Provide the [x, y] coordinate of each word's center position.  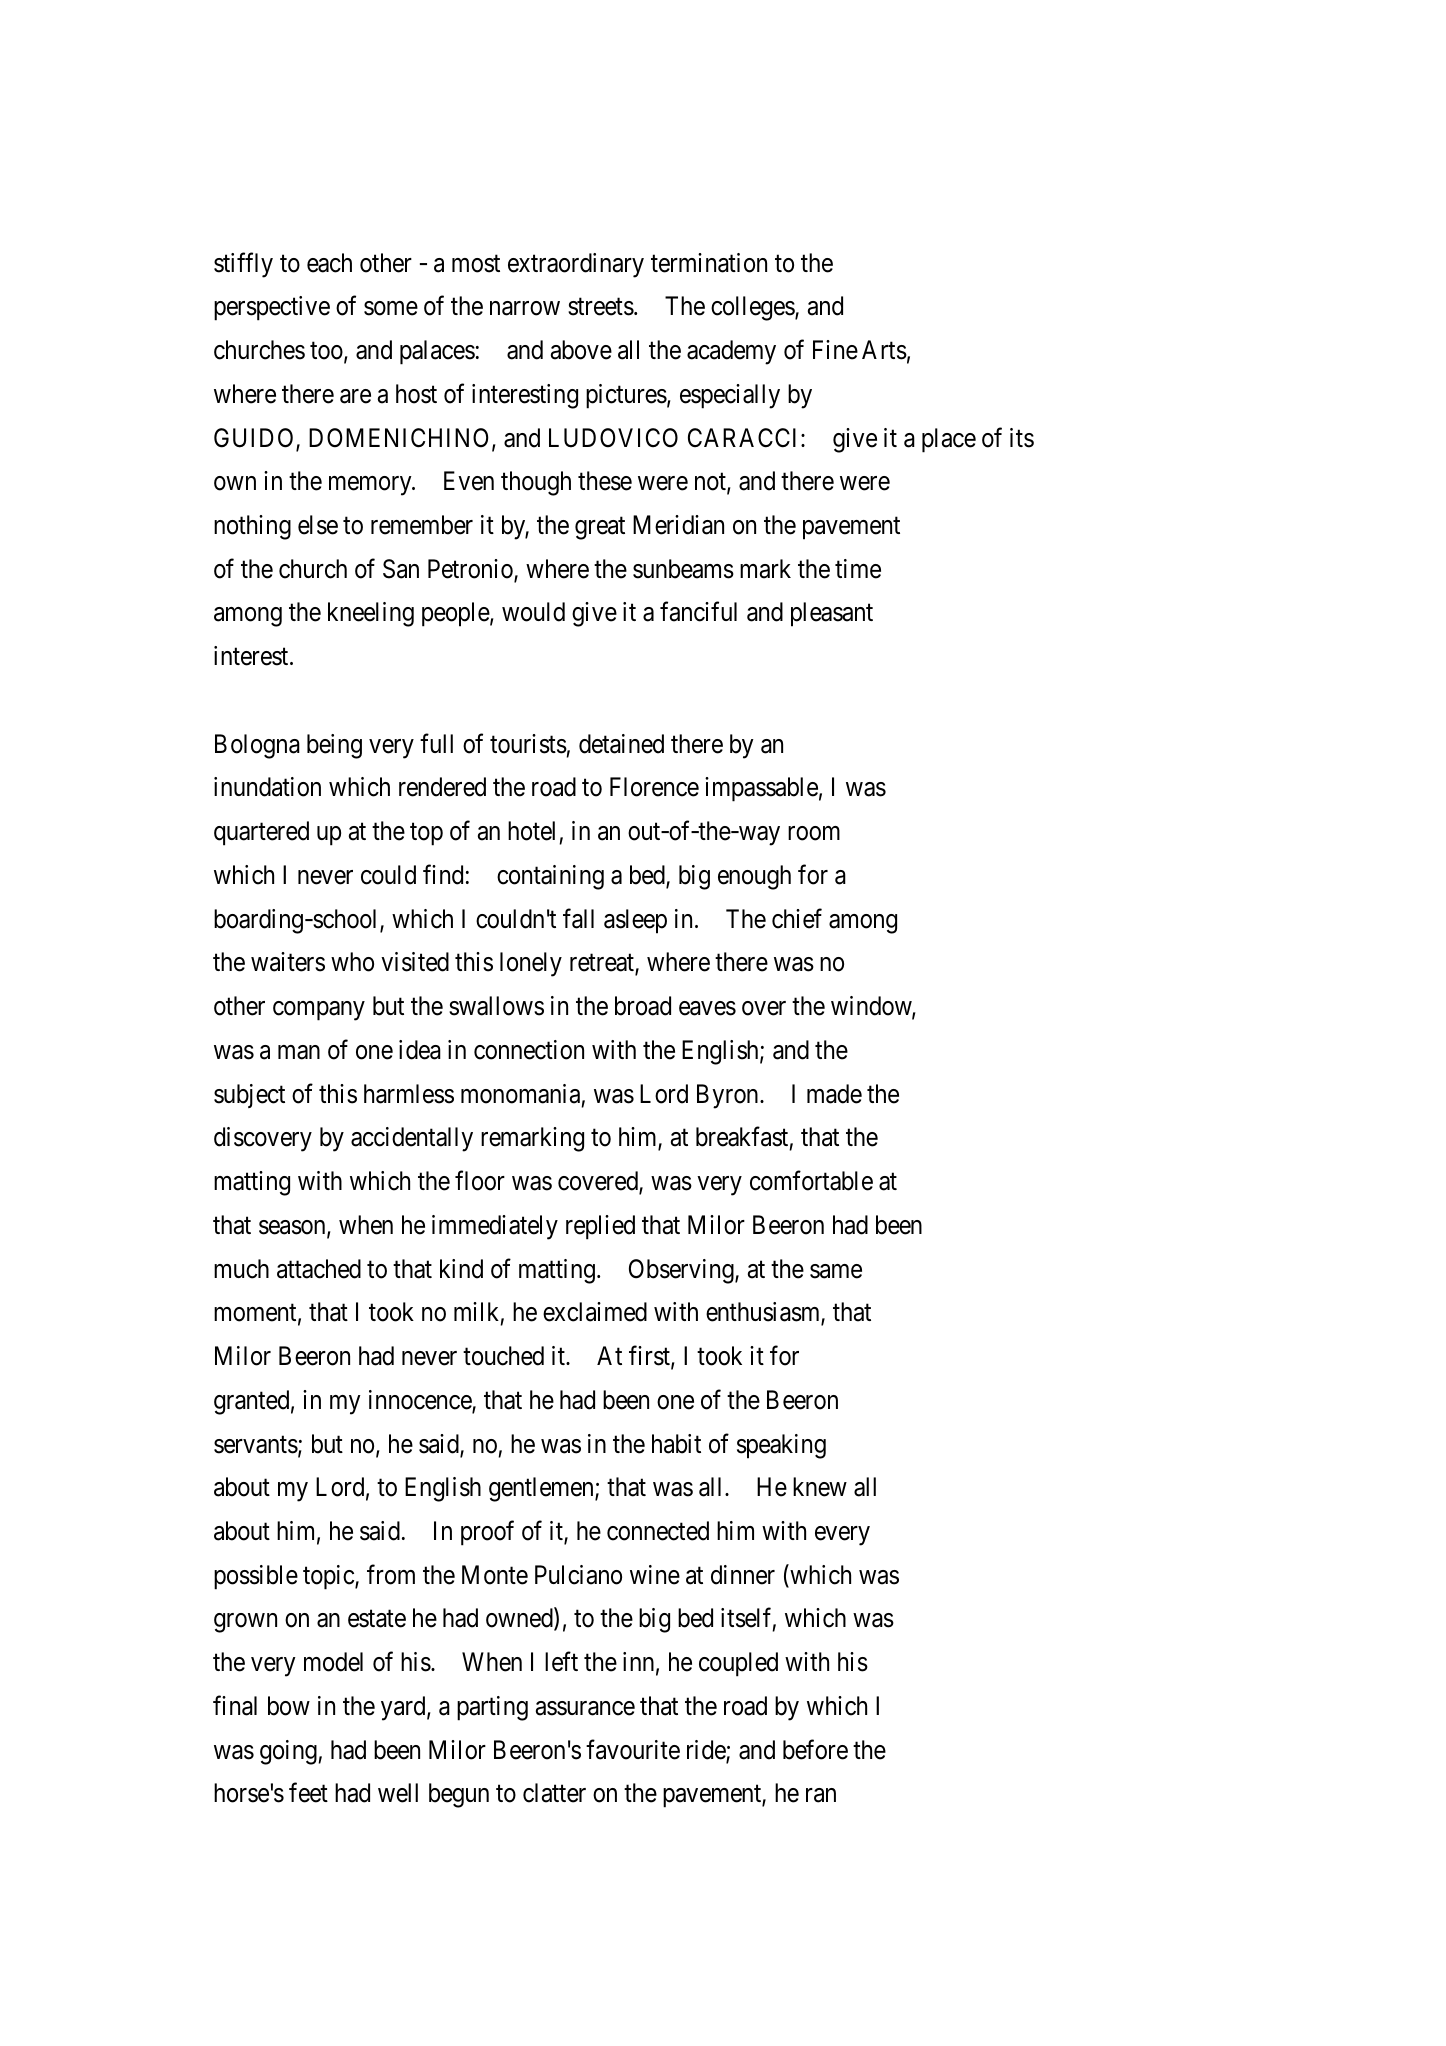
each [329, 263]
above [581, 350]
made [834, 1094]
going [289, 1752]
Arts [884, 350]
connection [529, 1050]
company [319, 1011]
